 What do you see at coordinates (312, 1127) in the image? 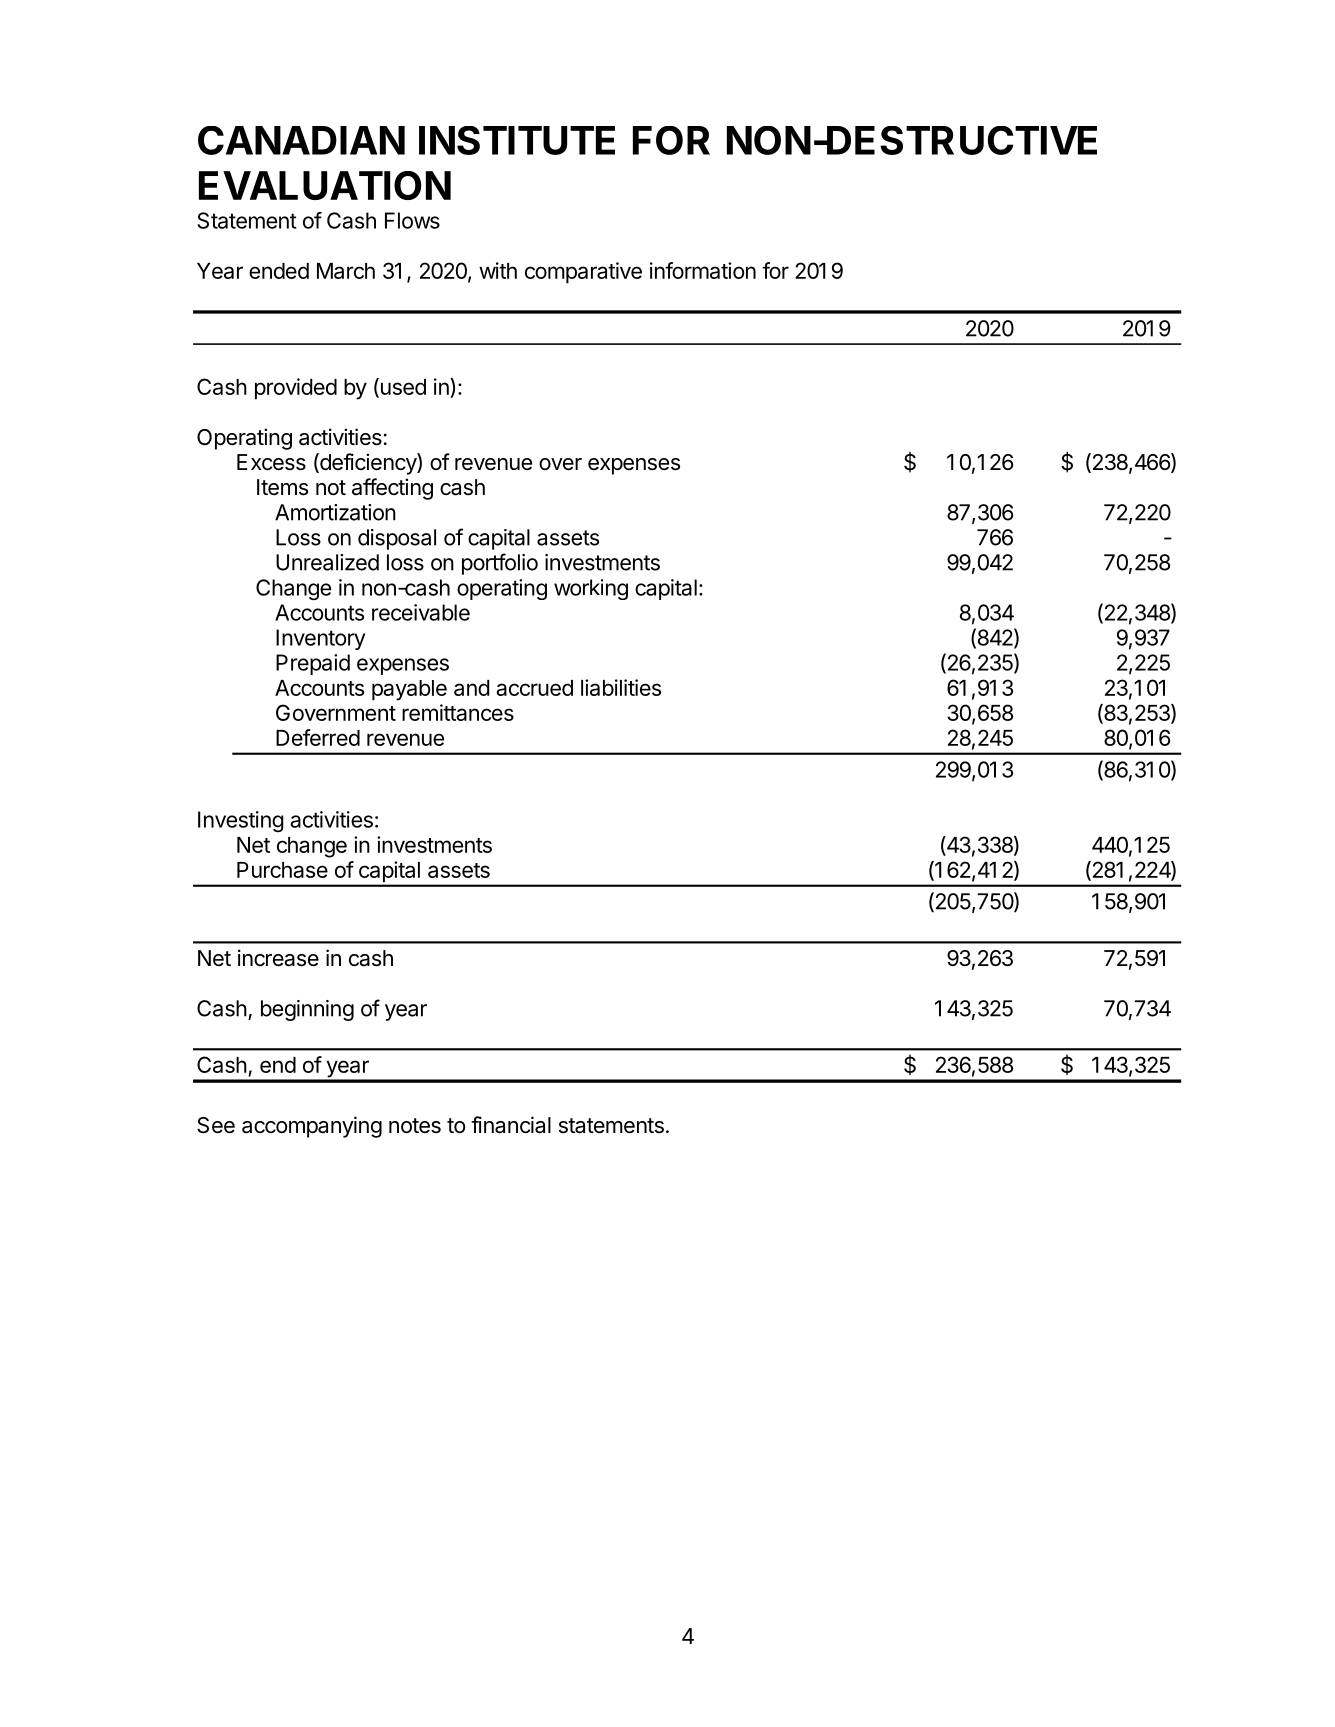
I see `accompanying` at bounding box center [312, 1127].
